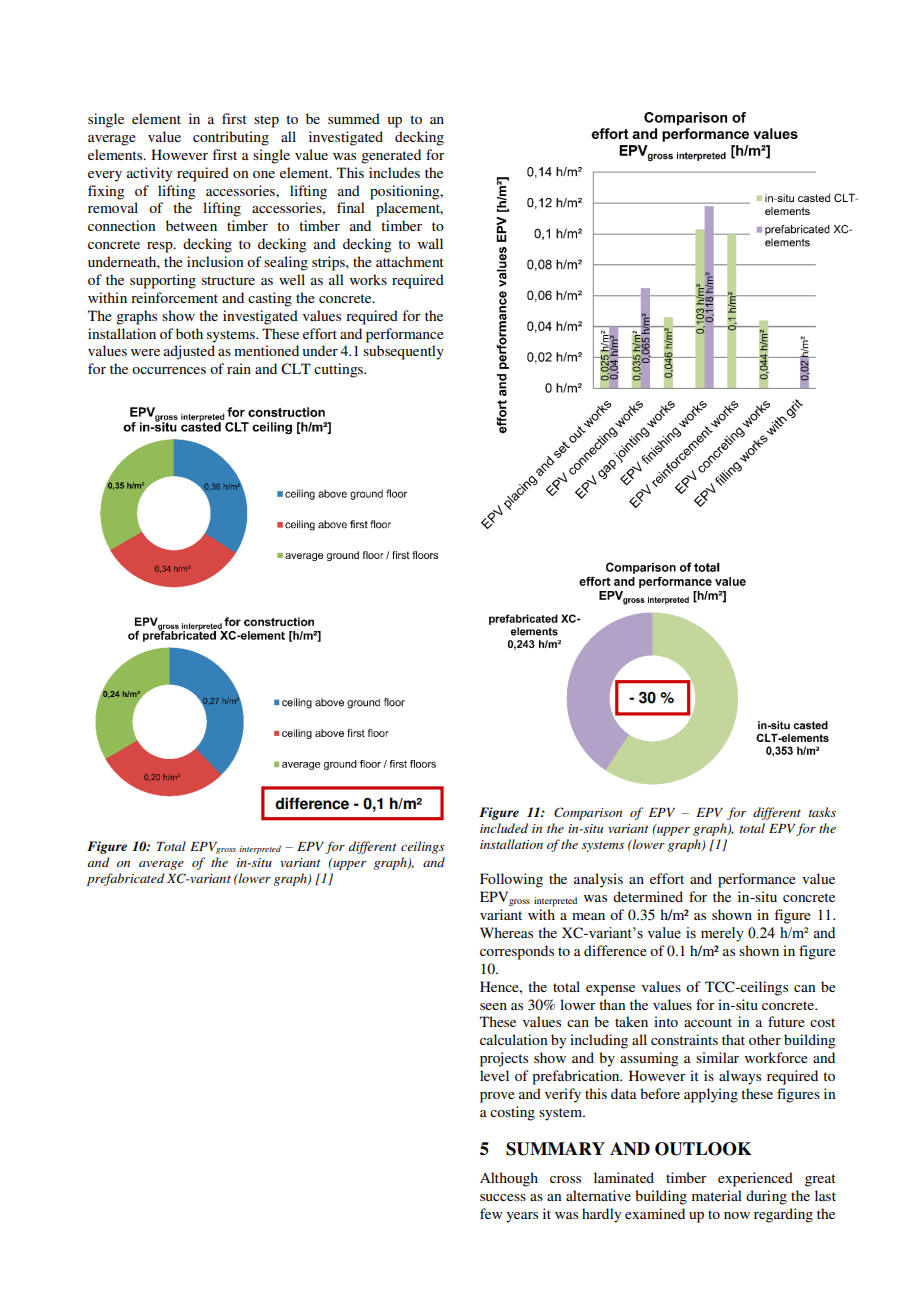  I want to click on few, so click(491, 1213).
